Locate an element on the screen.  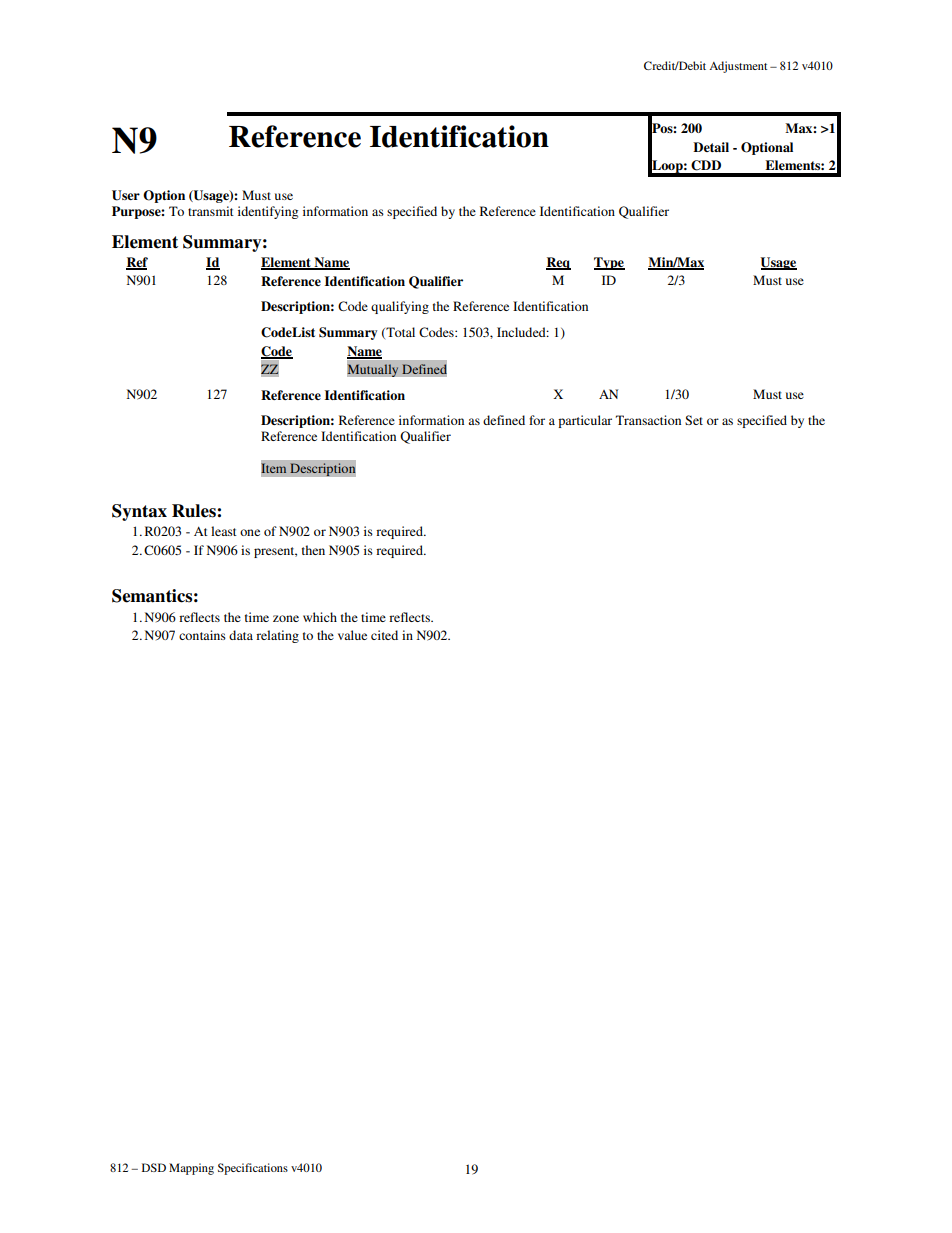
Specifications is located at coordinates (253, 1169).
